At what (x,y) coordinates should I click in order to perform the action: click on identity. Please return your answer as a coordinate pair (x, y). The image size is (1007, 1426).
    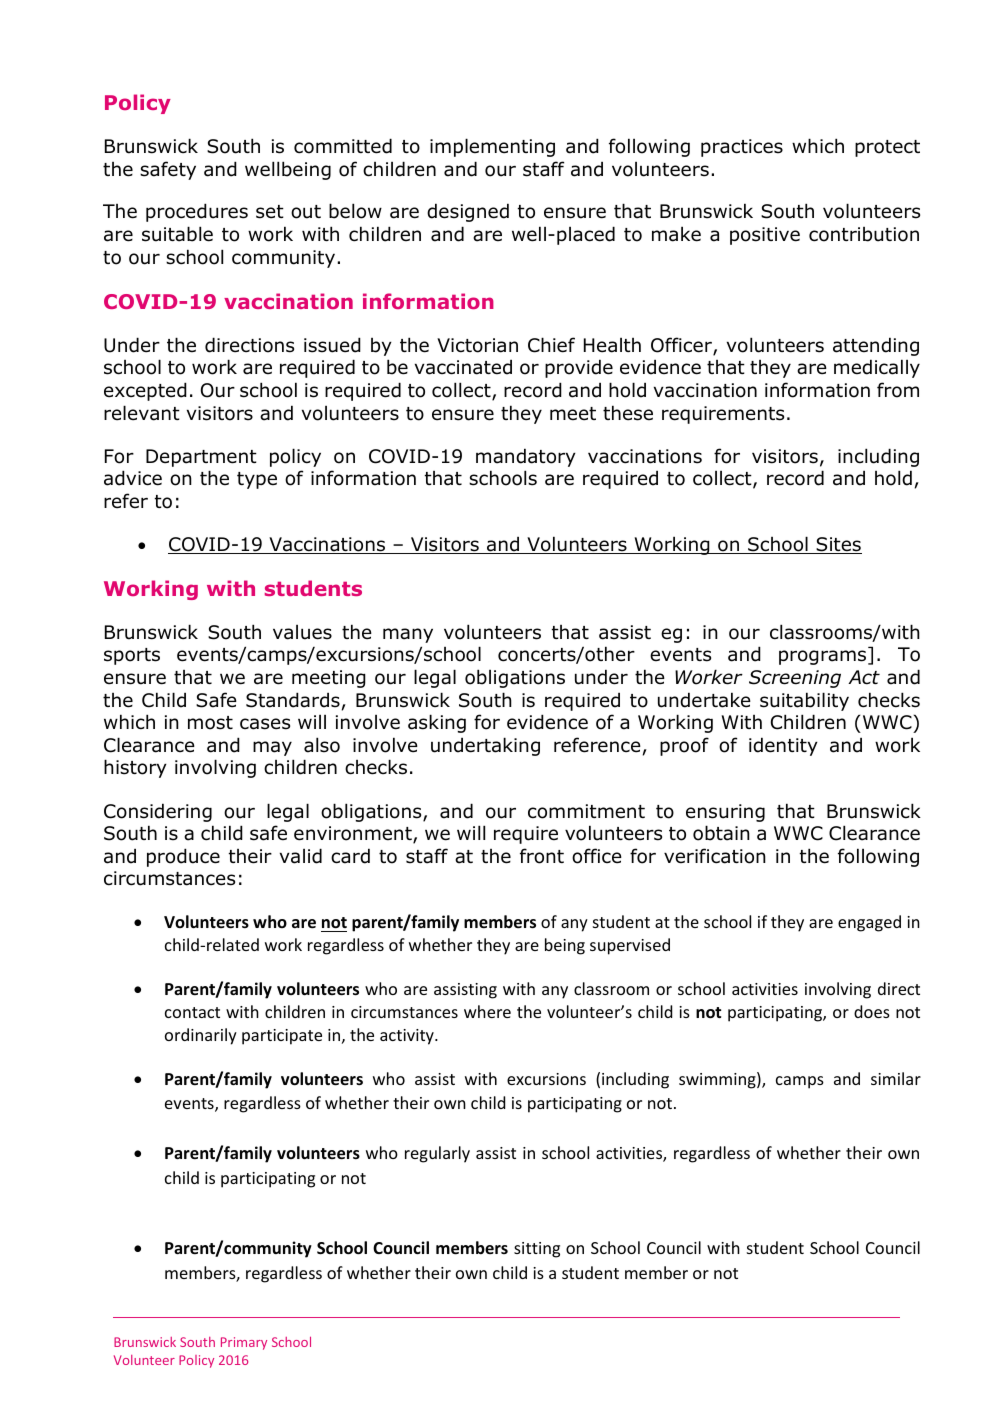
    Looking at the image, I should click on (783, 746).
